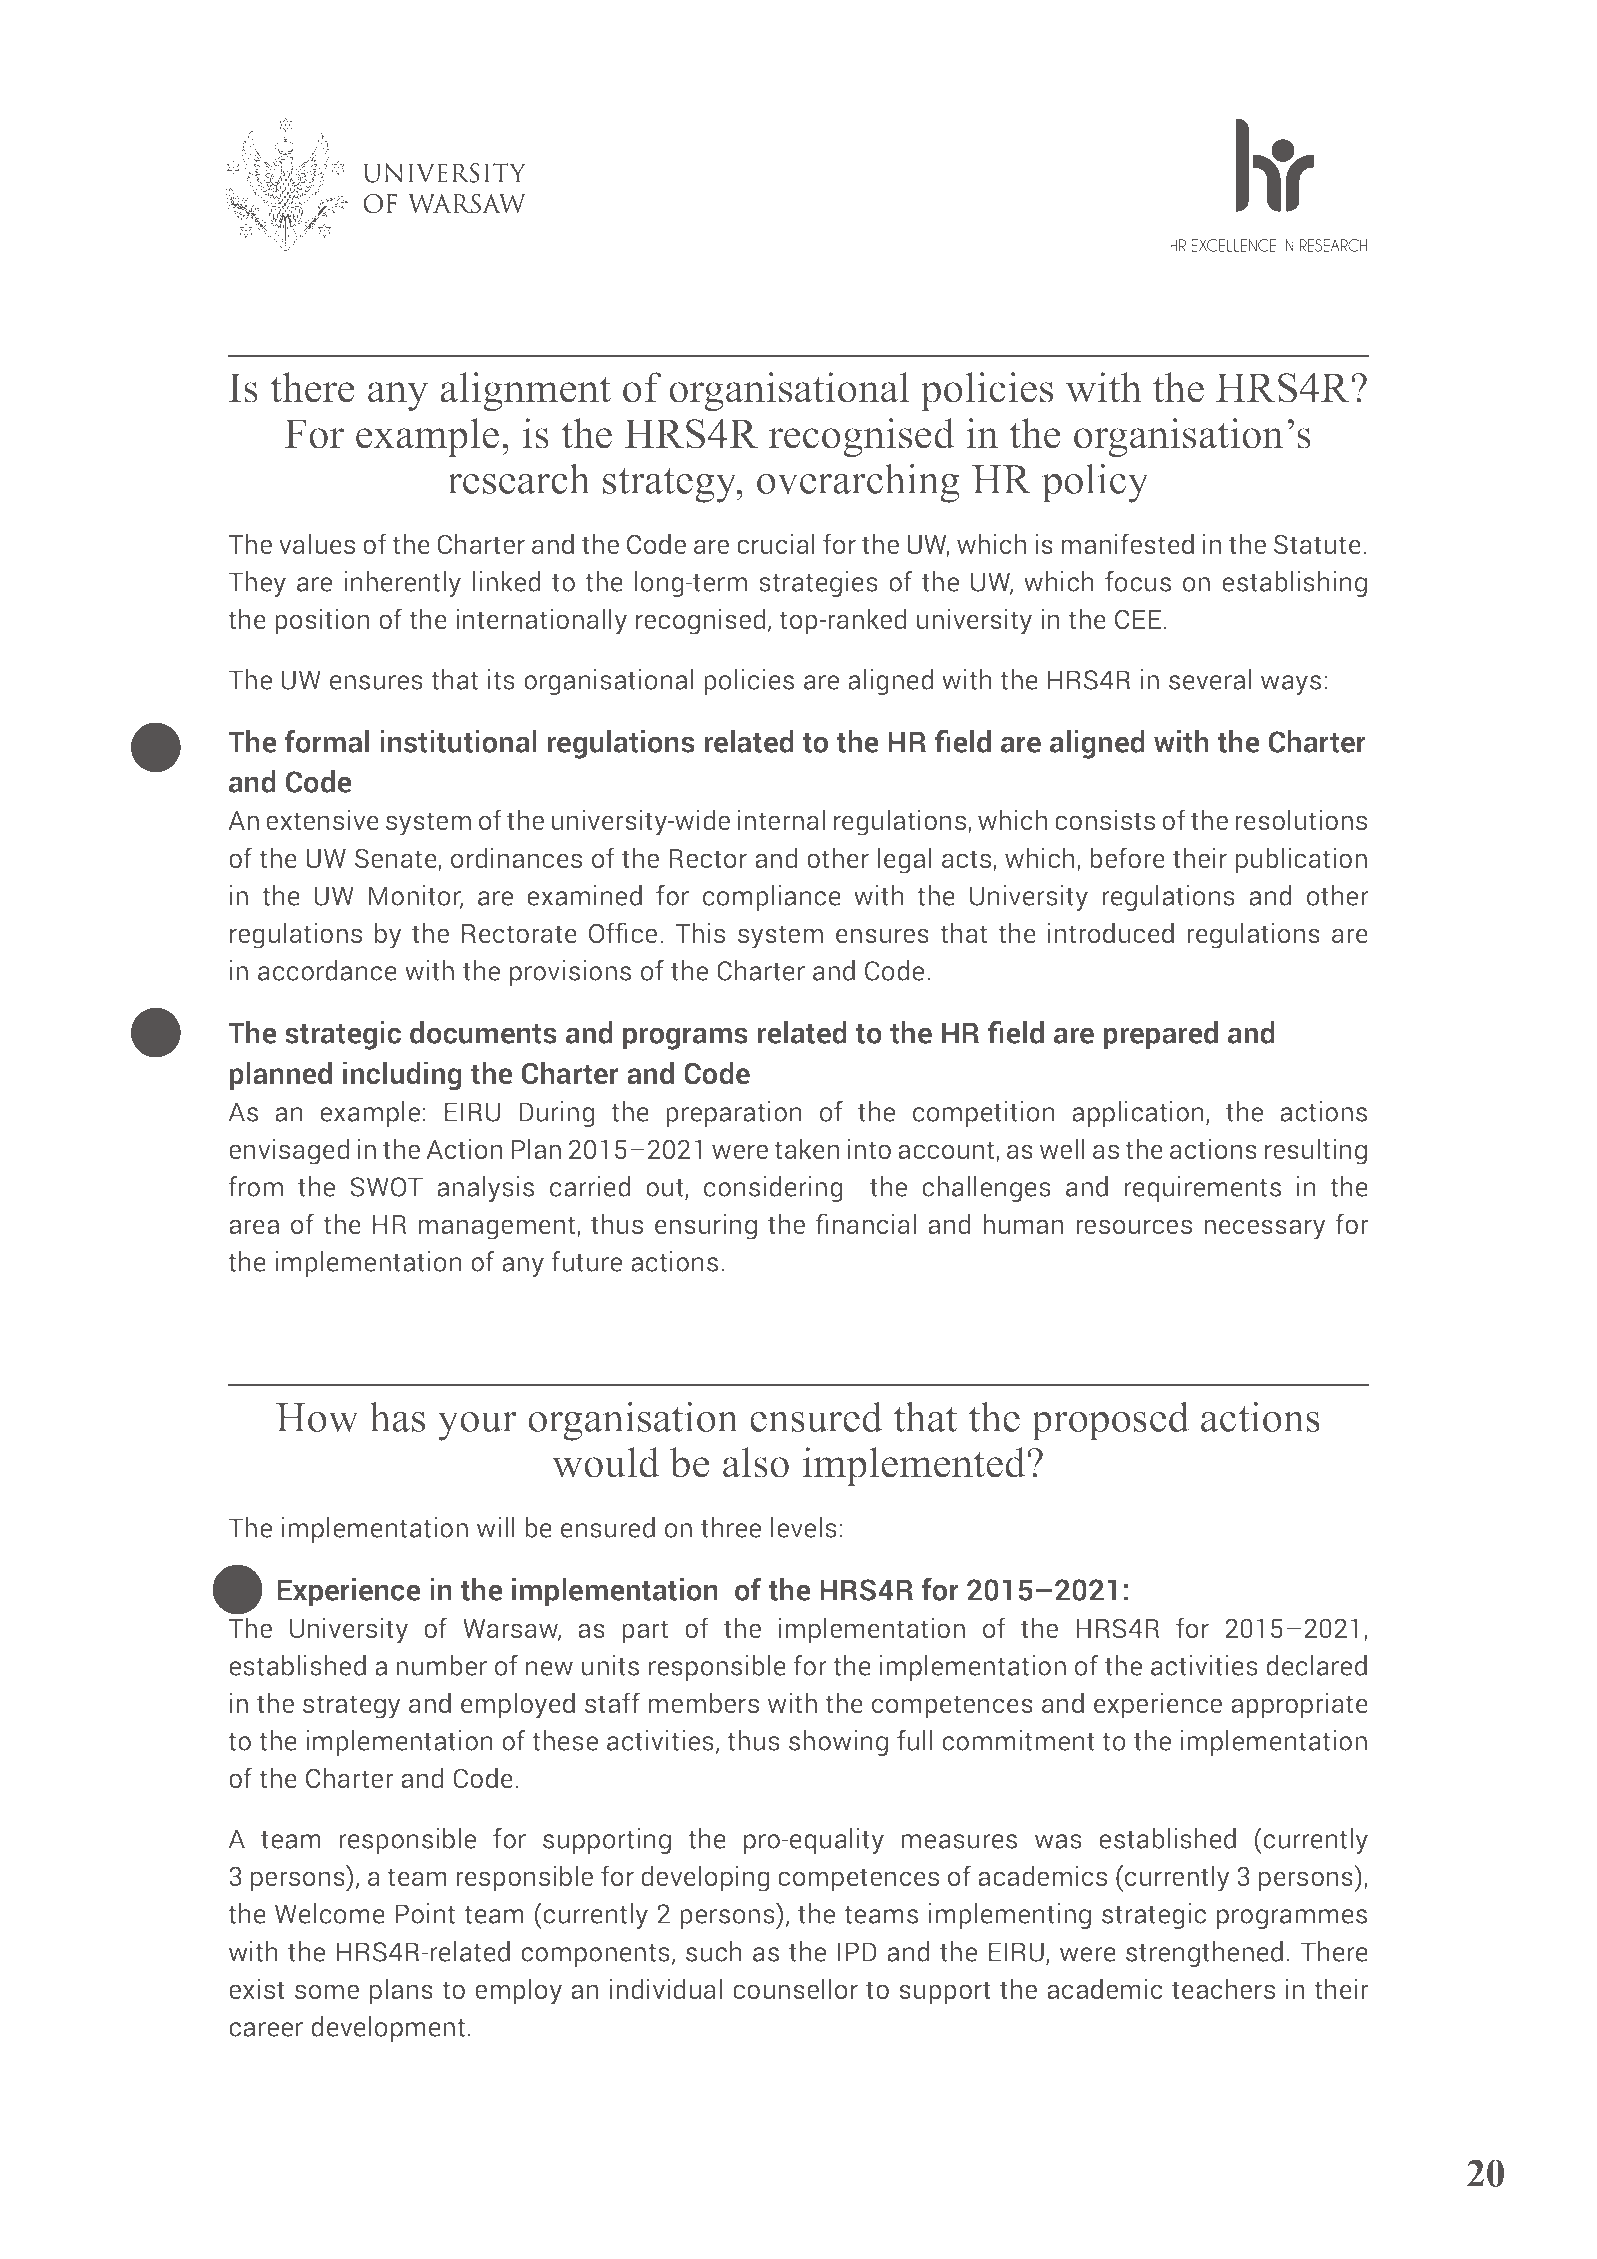 This screenshot has height=2259, width=1597. What do you see at coordinates (1202, 1189) in the screenshot?
I see `requirements` at bounding box center [1202, 1189].
